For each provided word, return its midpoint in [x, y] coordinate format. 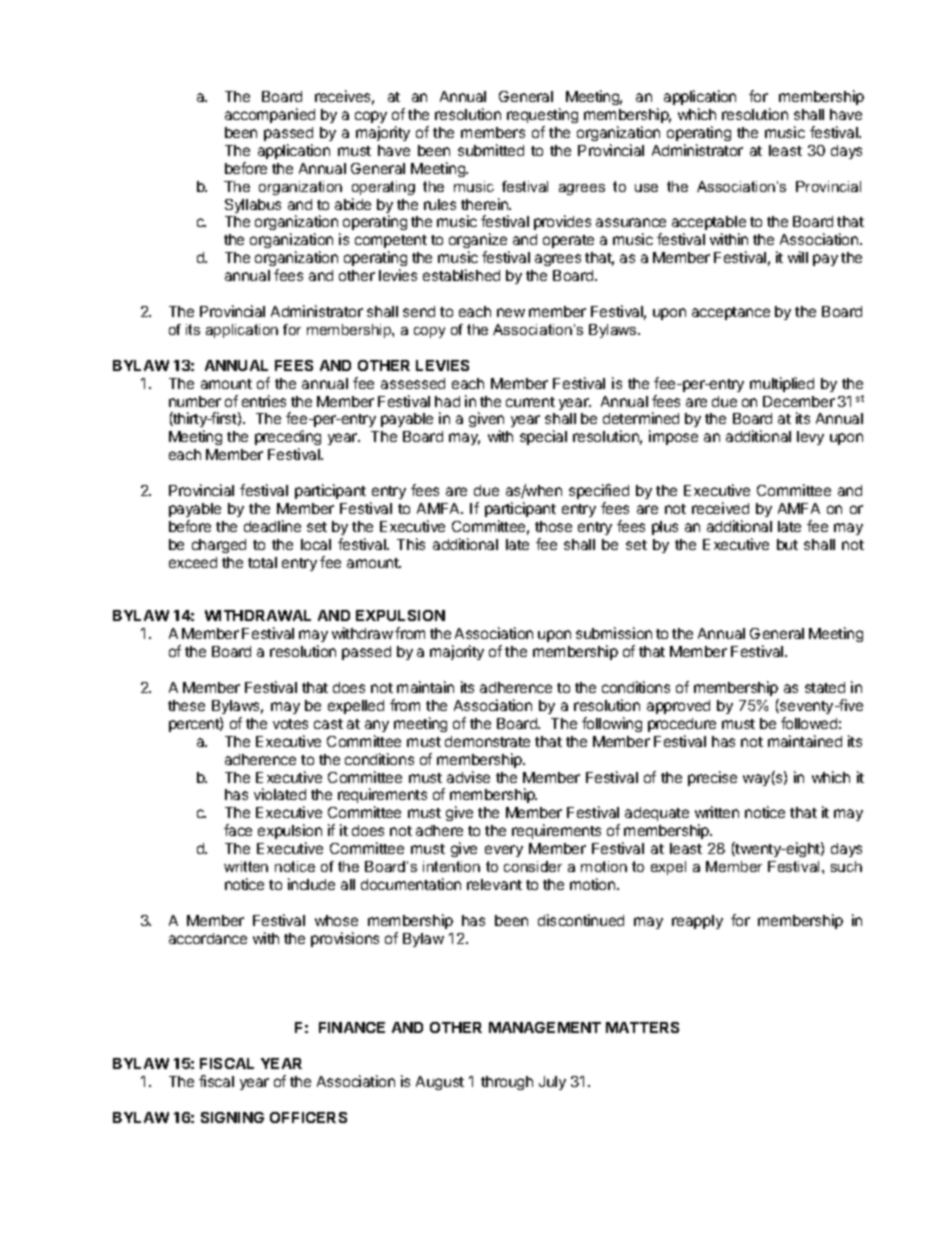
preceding [288, 439]
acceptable [709, 225]
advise [468, 777]
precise [712, 778]
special [543, 437]
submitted [491, 150]
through [507, 1083]
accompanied [270, 115]
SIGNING [232, 1117]
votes [290, 724]
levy [810, 438]
